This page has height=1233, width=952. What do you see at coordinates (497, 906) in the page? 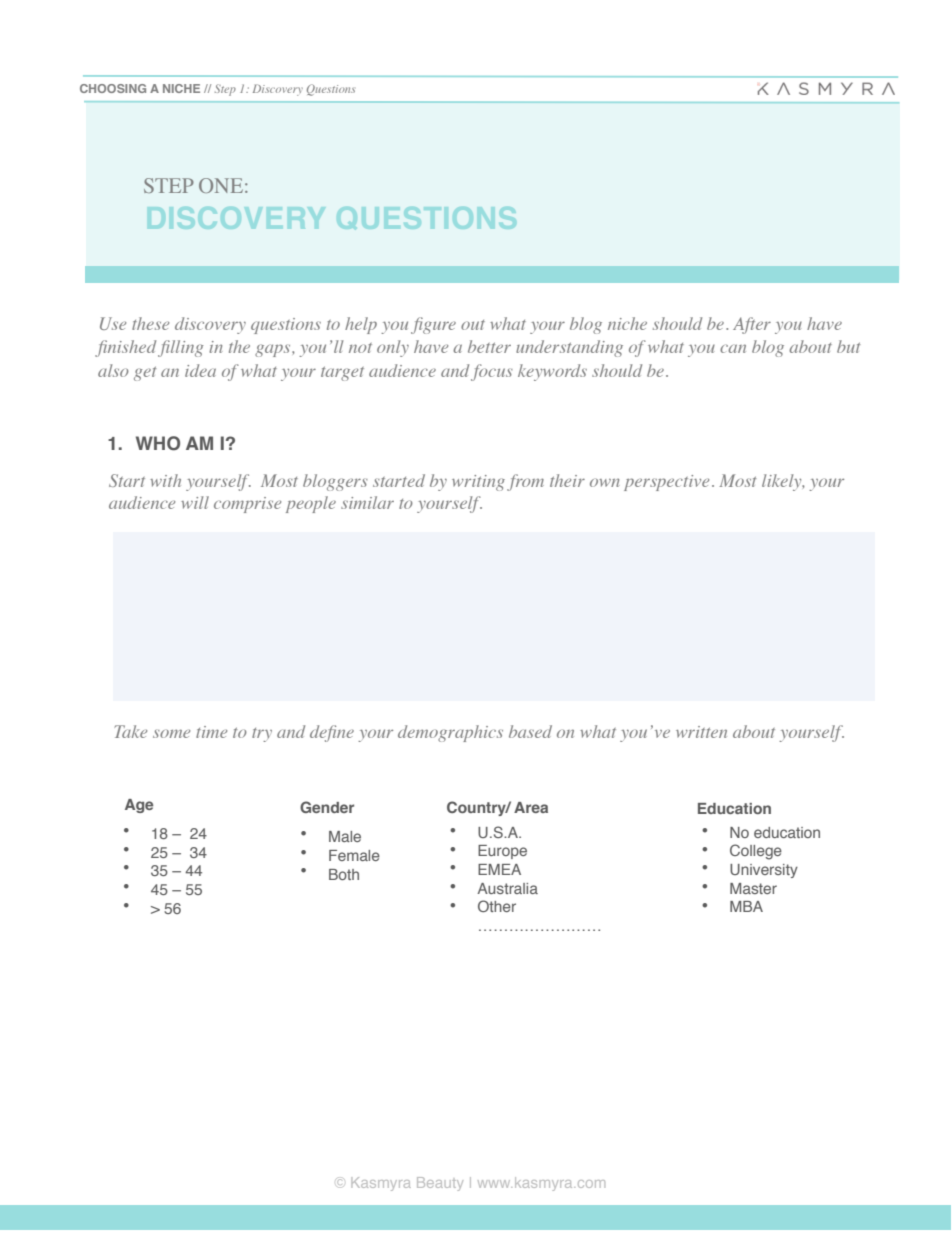
I see `Other` at bounding box center [497, 906].
